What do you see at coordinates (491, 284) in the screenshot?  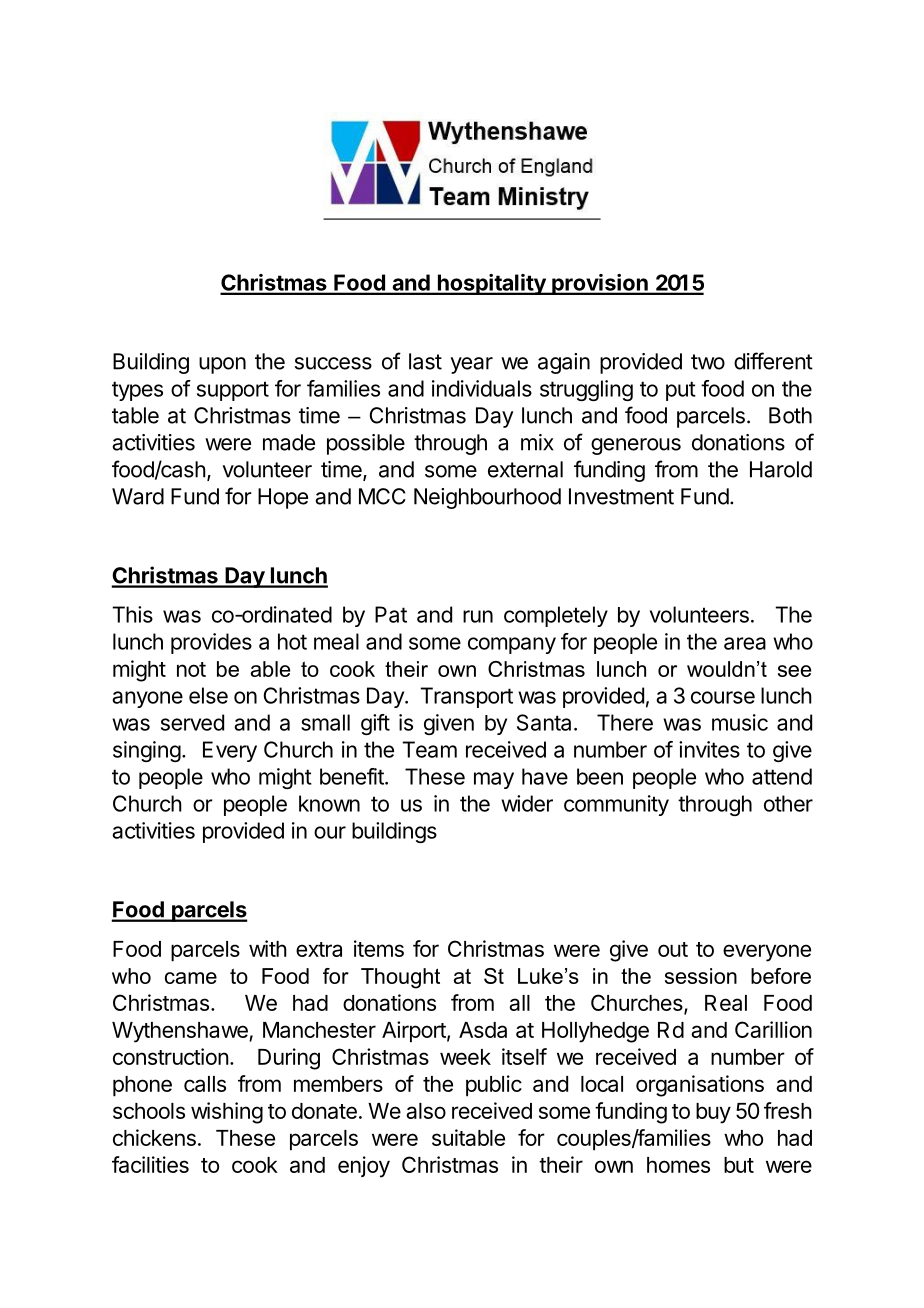 I see `hospitality` at bounding box center [491, 284].
